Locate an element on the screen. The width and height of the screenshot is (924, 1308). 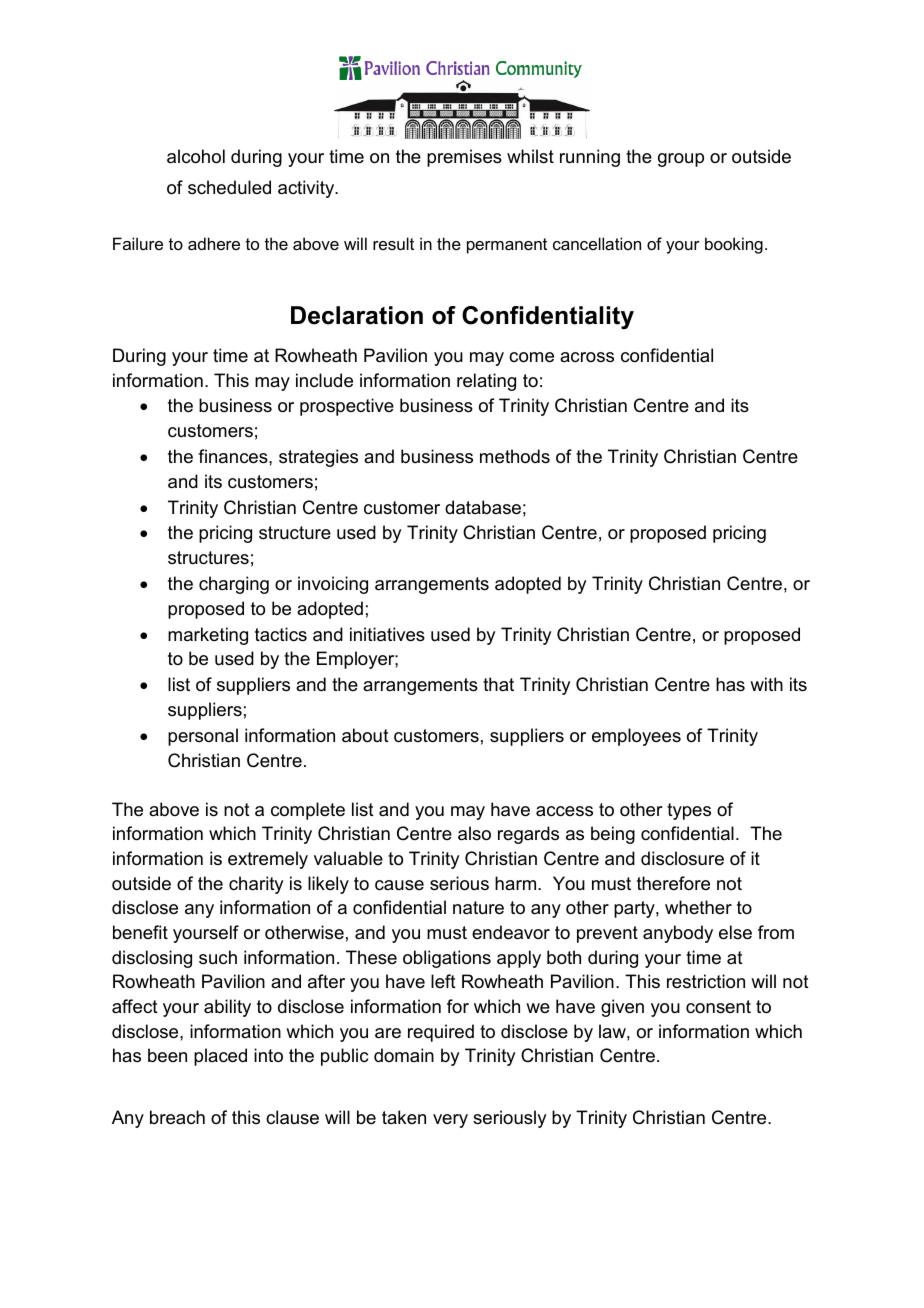
scheduled is located at coordinates (229, 187).
